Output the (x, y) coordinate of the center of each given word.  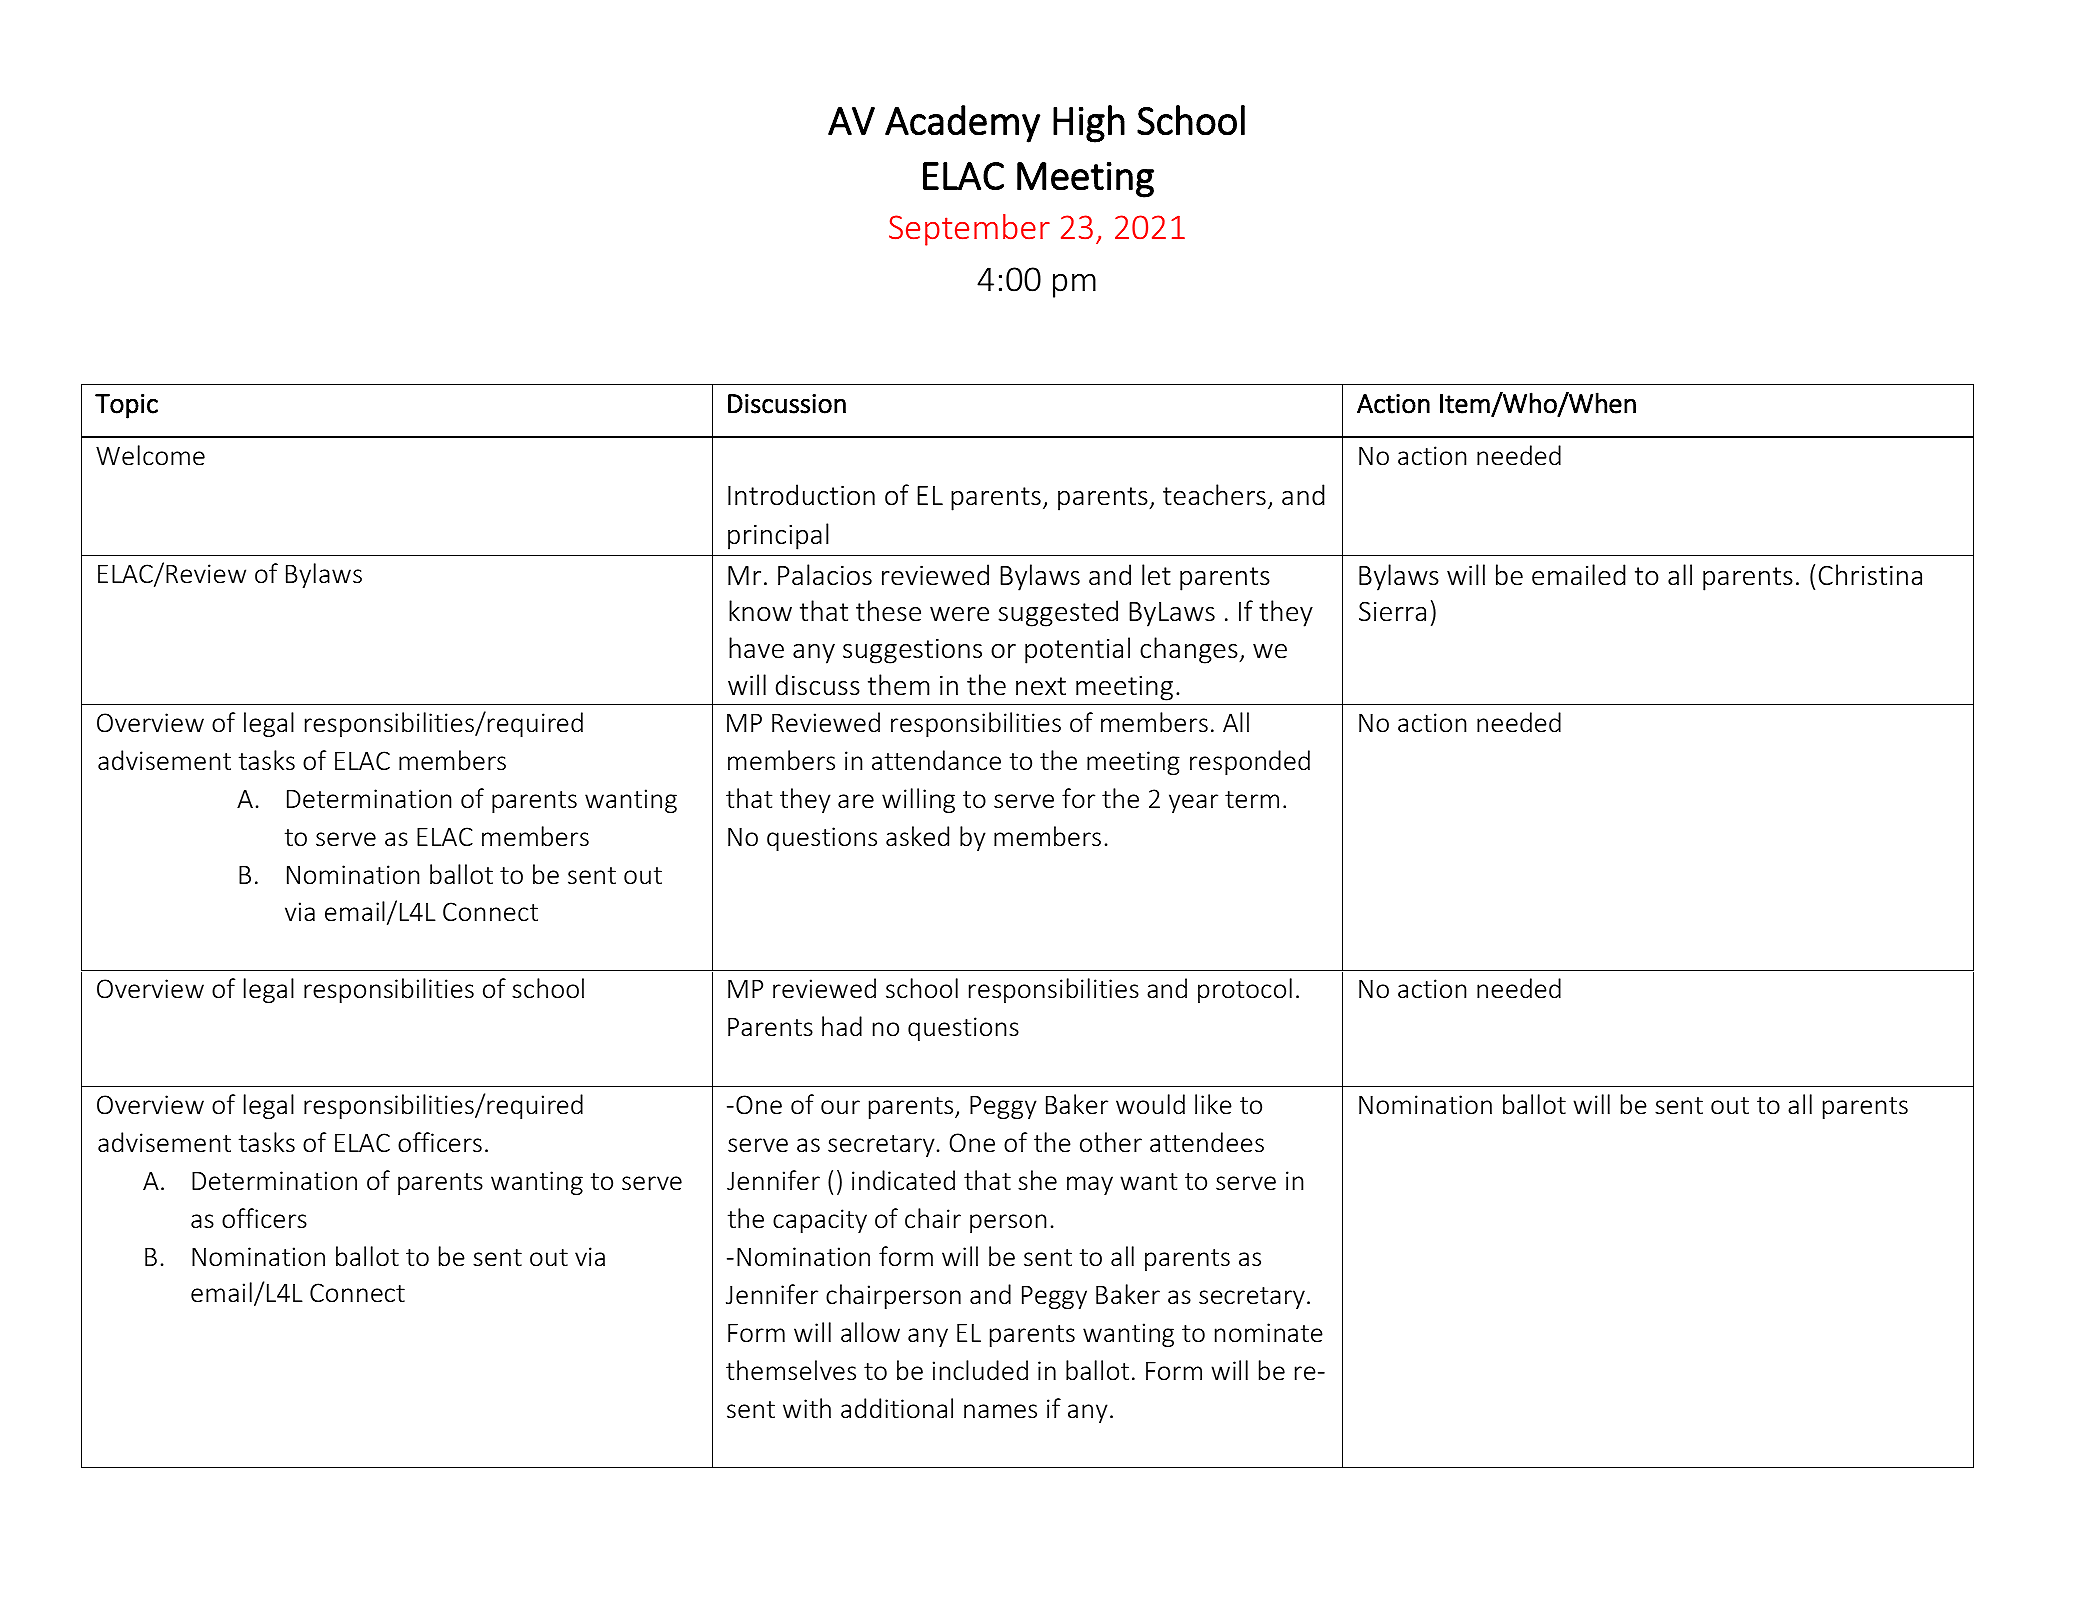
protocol (1245, 990)
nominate (1269, 1333)
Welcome (150, 455)
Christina (1870, 575)
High (1089, 124)
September (969, 230)
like (1213, 1104)
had (842, 1026)
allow (870, 1332)
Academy (962, 124)
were (959, 614)
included (980, 1370)
